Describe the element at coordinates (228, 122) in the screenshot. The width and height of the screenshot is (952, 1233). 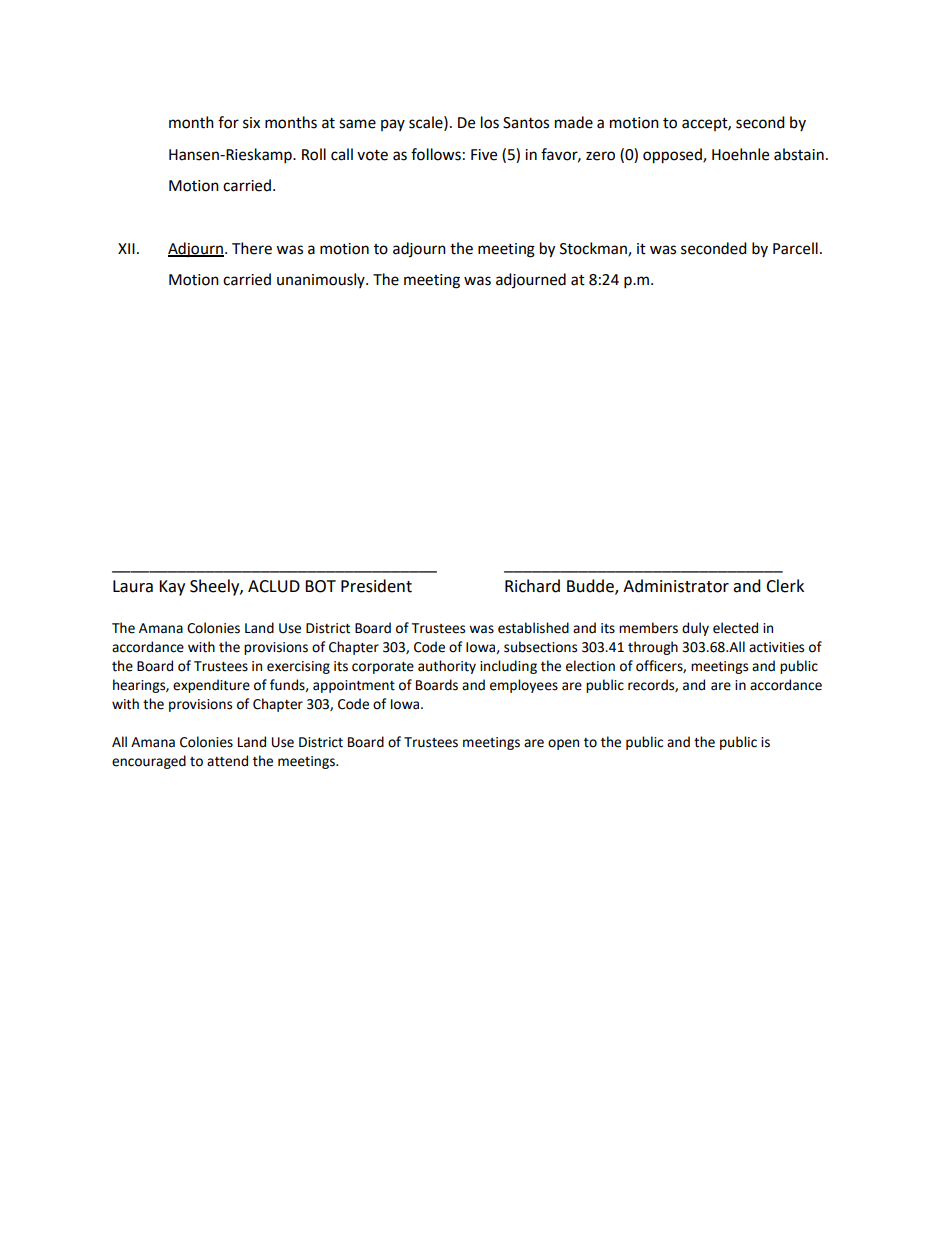
I see `for` at that location.
